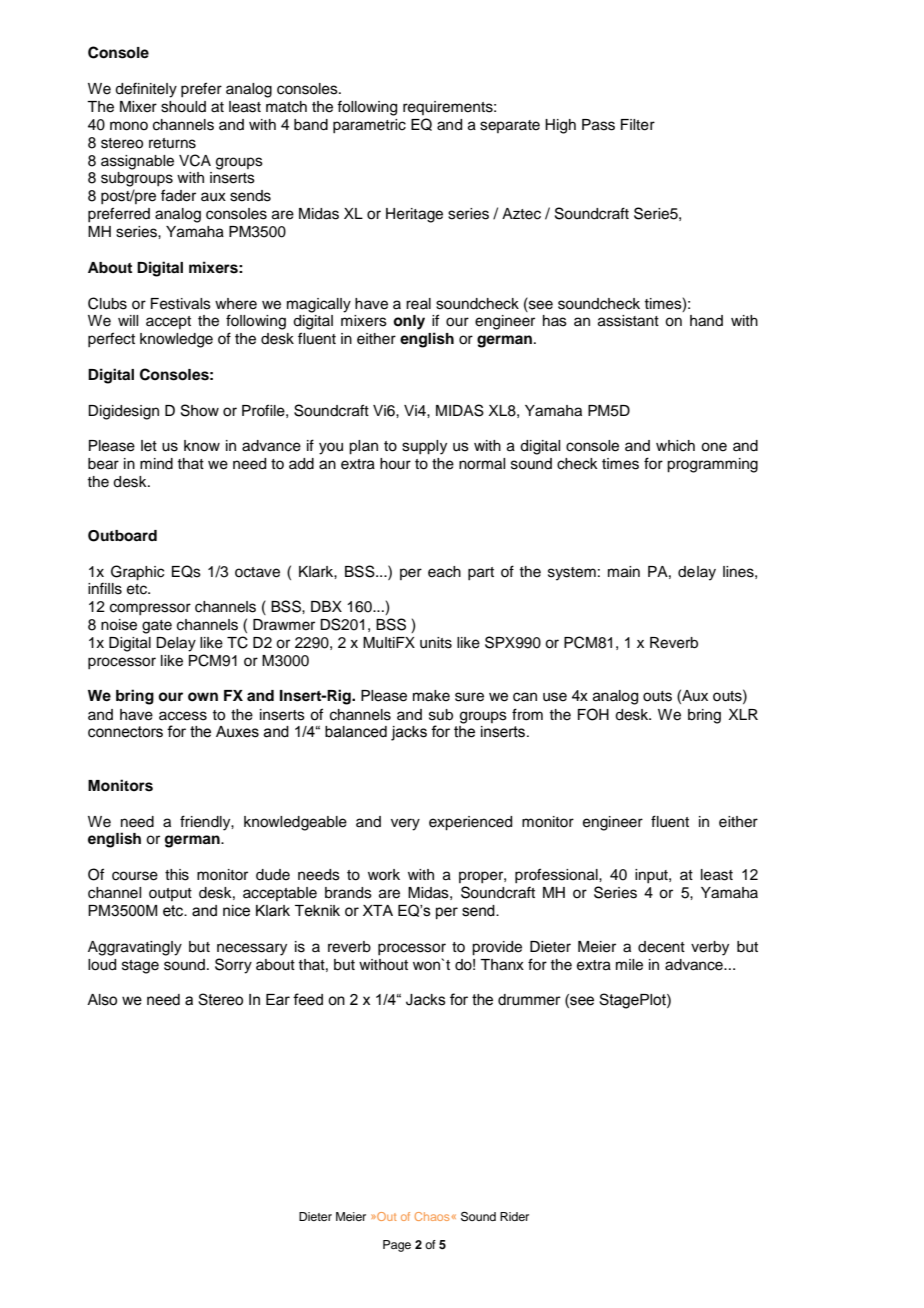 The height and width of the document is (1308, 924). Describe the element at coordinates (638, 125) in the document. I see `Filter` at that location.
